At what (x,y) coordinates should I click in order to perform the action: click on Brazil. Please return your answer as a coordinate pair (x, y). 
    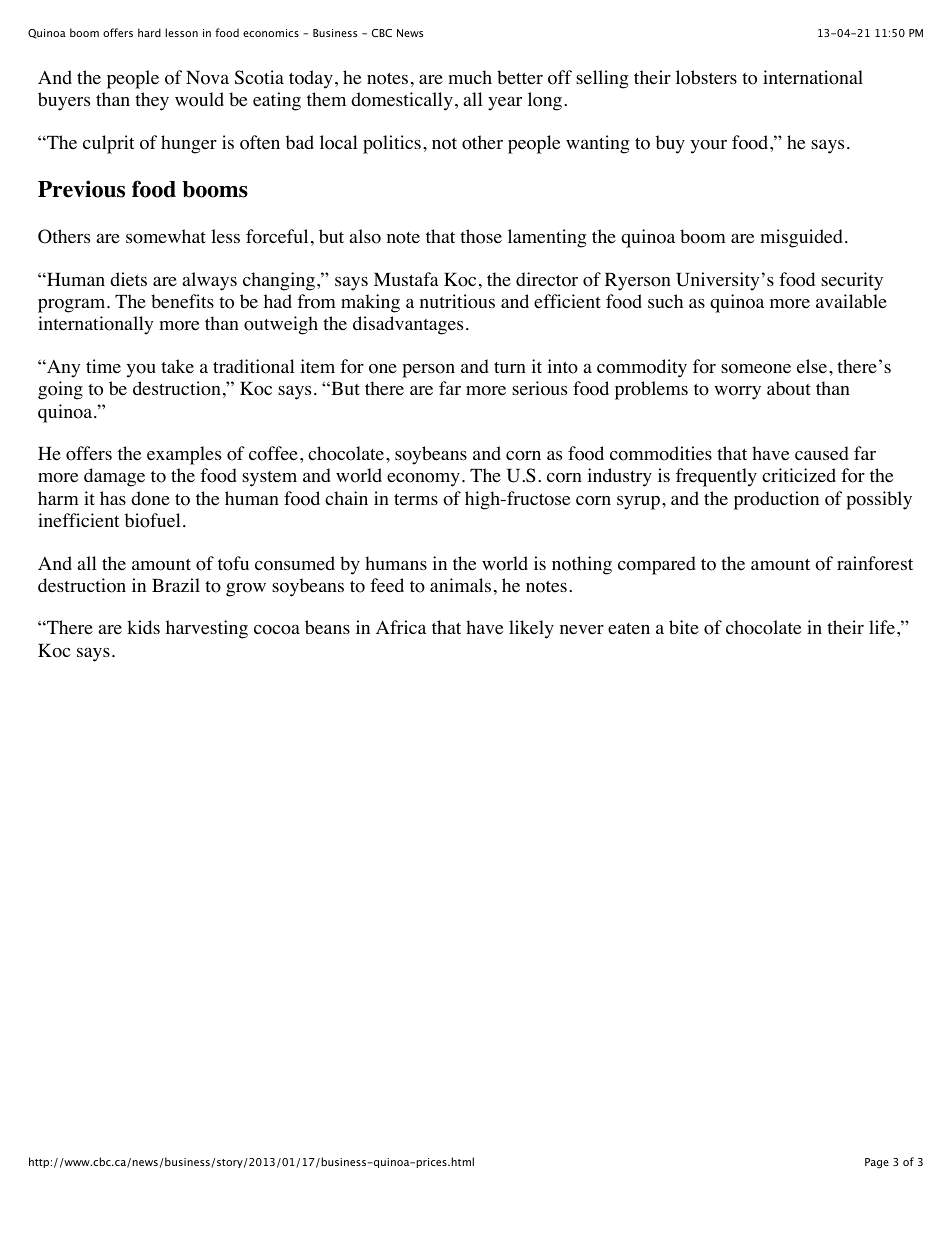
    Looking at the image, I should click on (176, 585).
